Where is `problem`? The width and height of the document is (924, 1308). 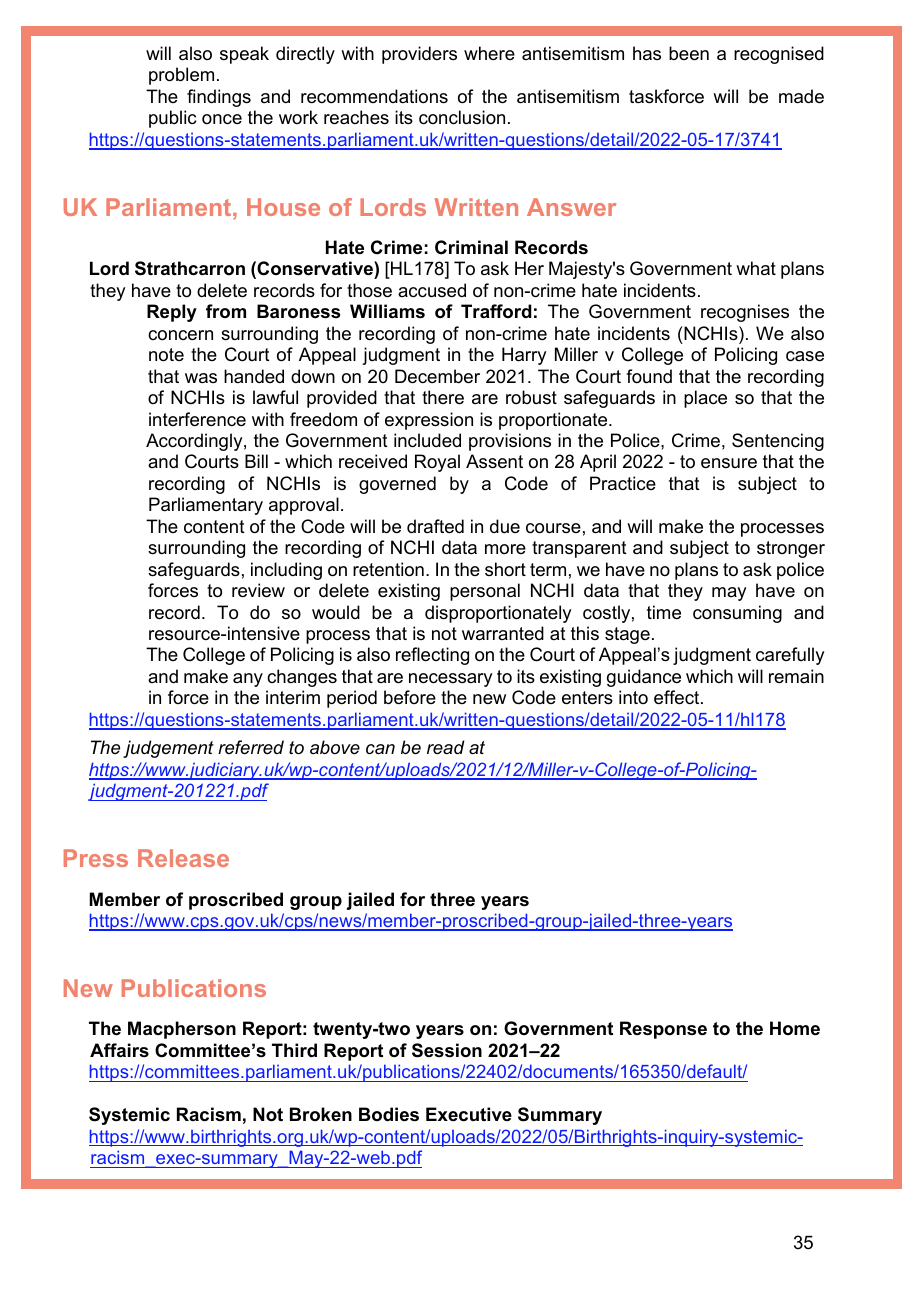
problem is located at coordinates (181, 76).
